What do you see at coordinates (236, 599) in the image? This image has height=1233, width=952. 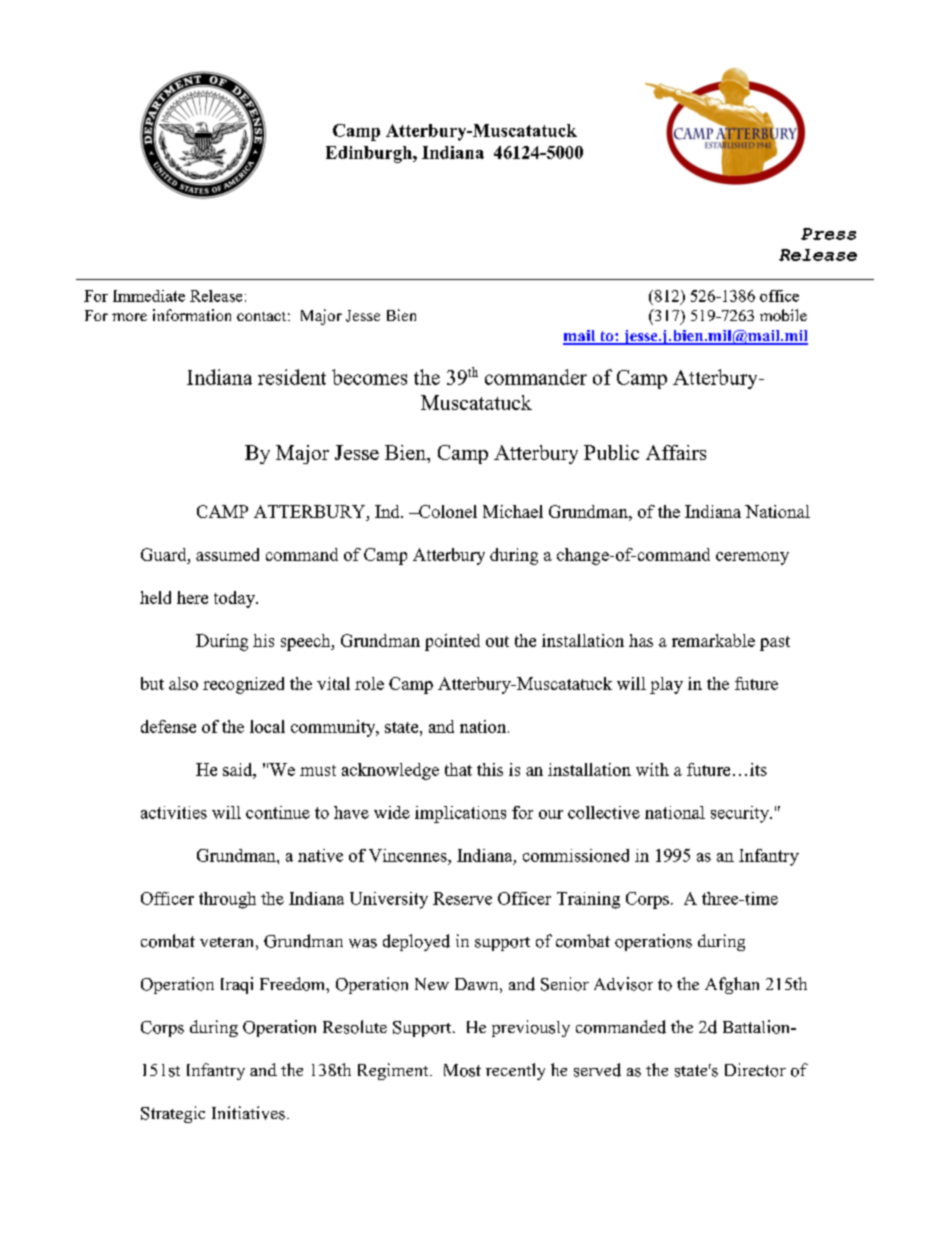 I see `today` at bounding box center [236, 599].
